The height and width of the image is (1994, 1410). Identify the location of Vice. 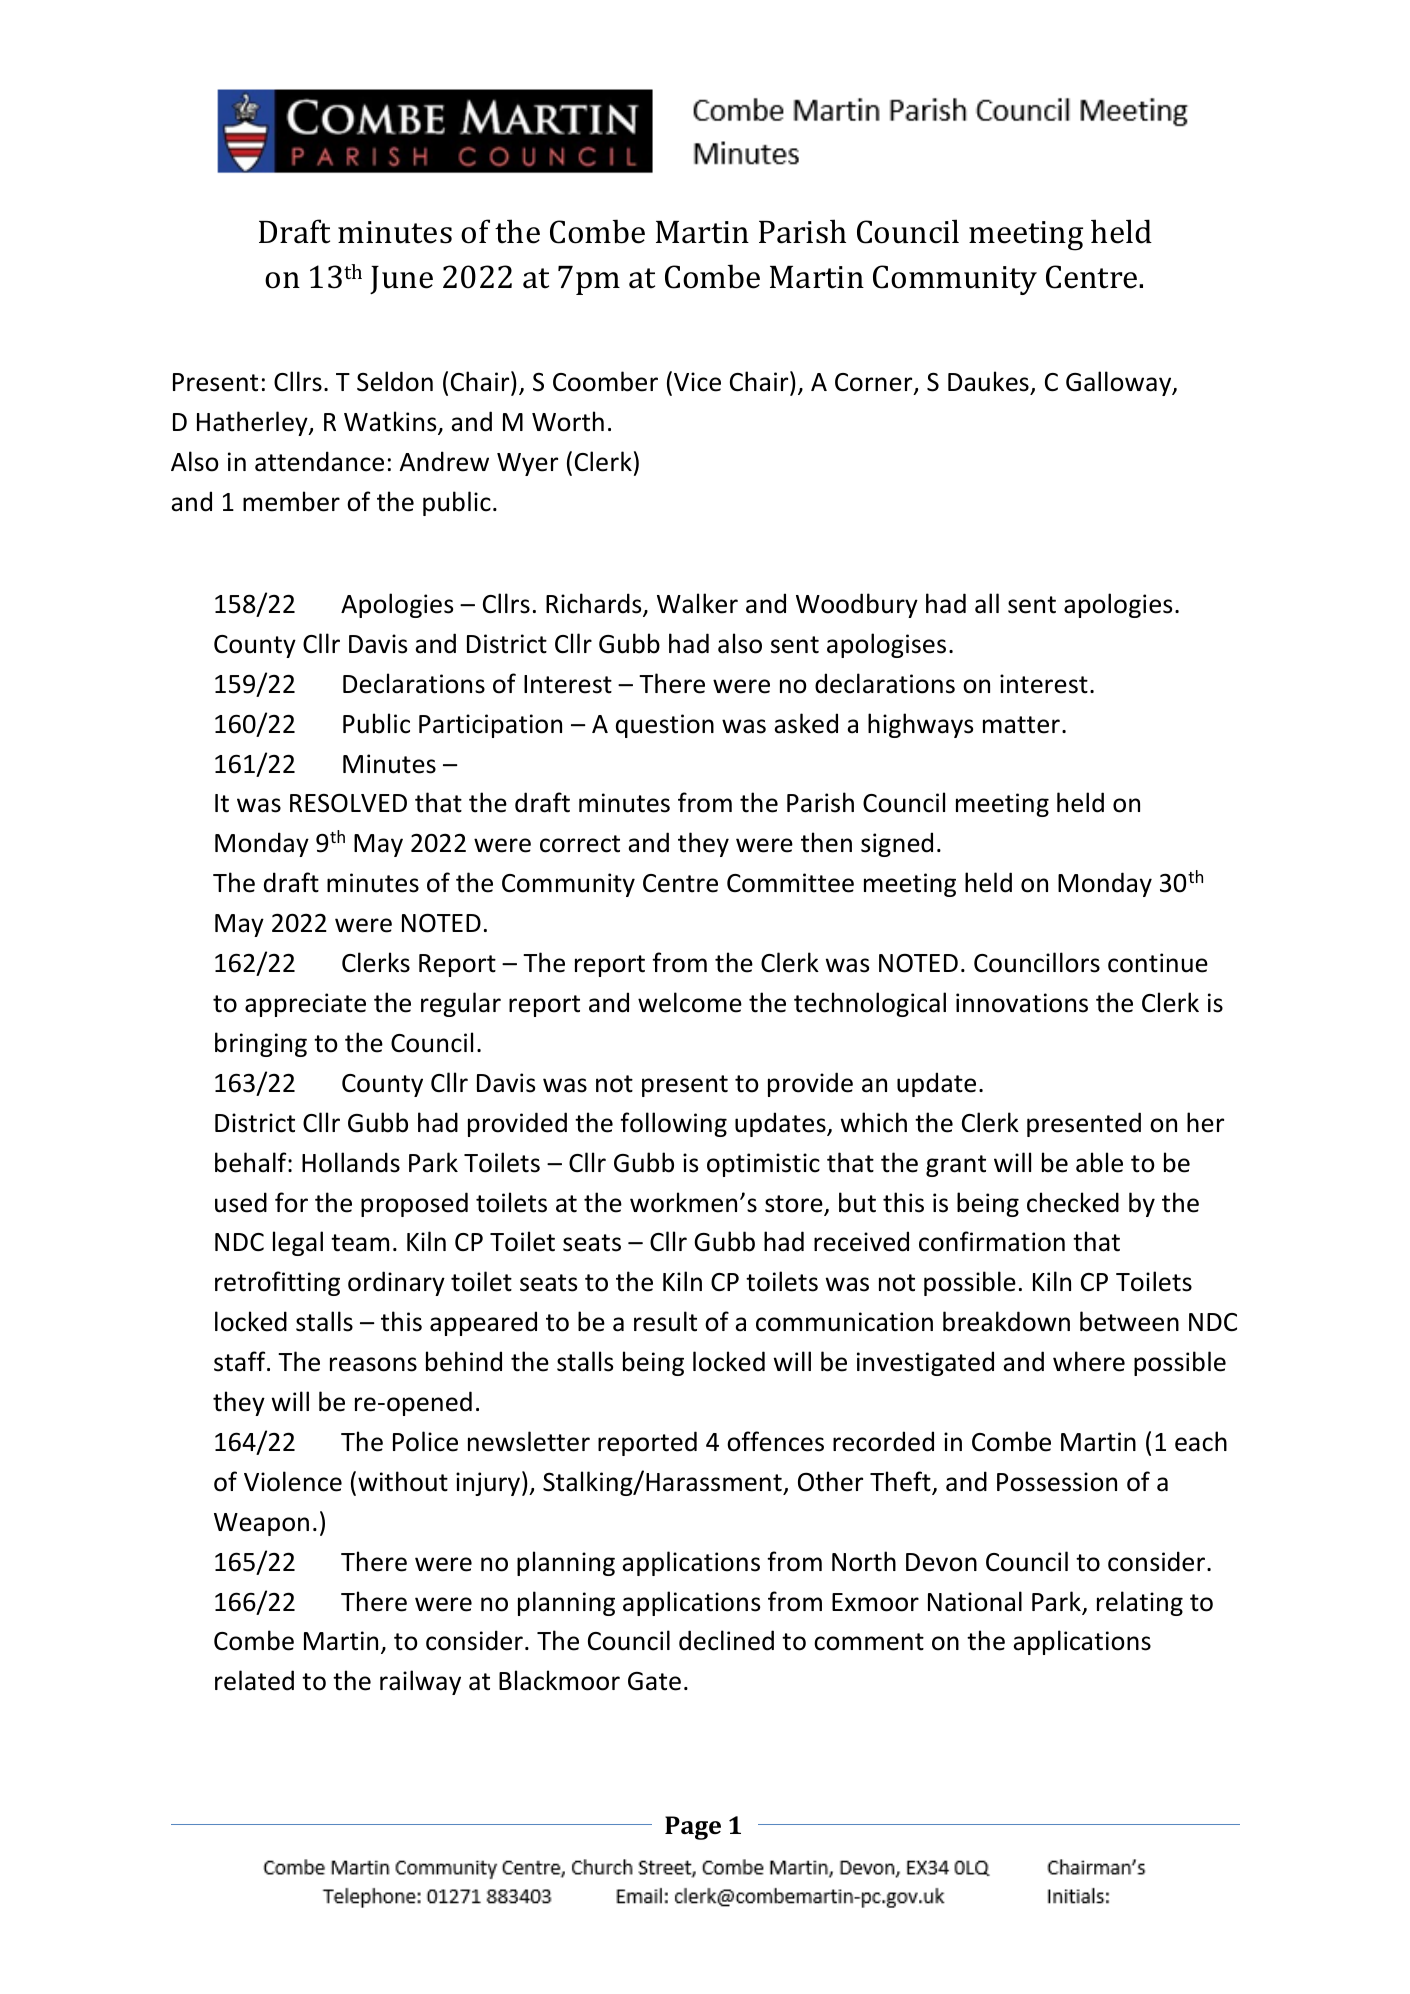
(697, 382).
